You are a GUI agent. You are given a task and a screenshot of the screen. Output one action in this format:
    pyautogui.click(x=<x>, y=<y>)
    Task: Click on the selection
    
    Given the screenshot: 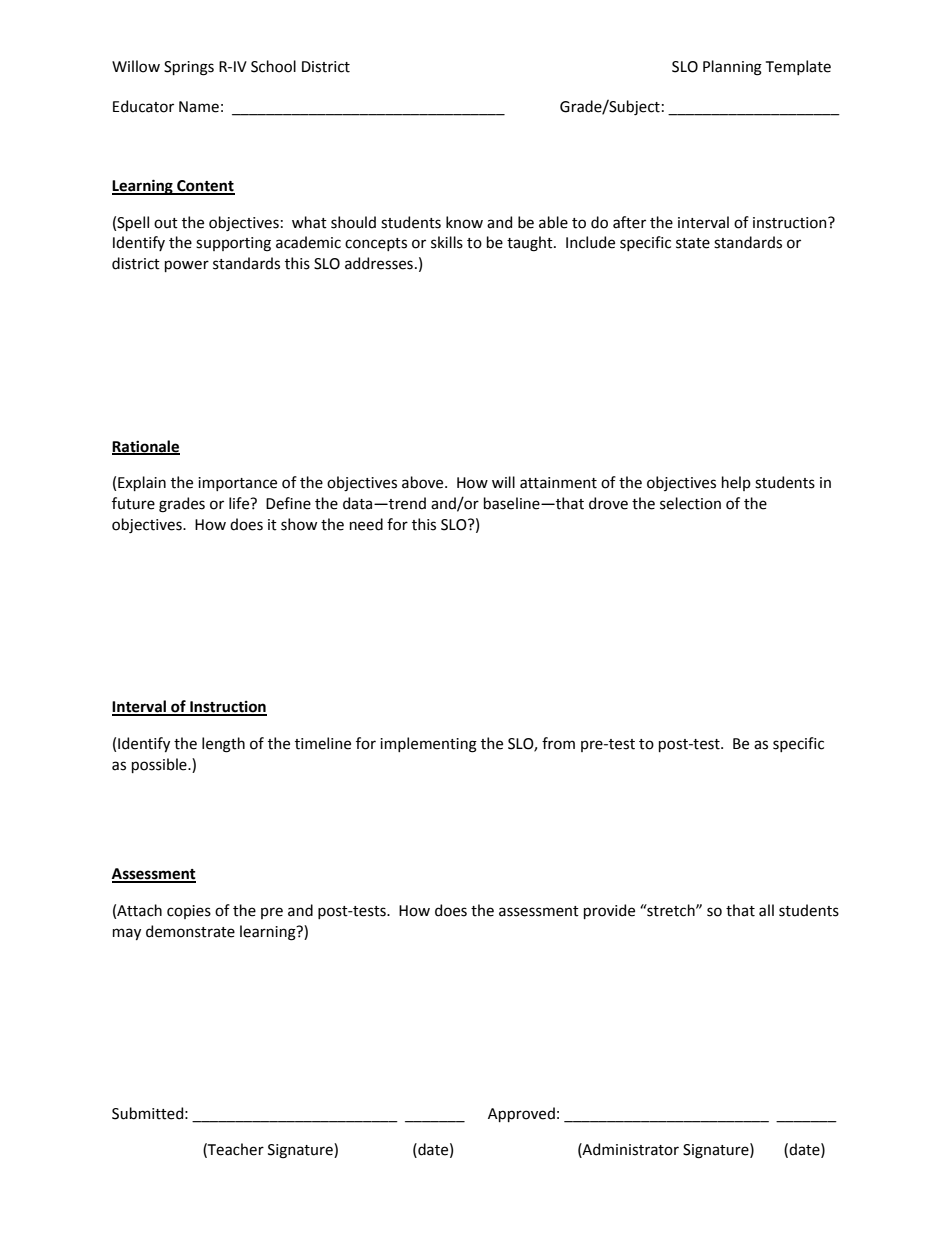 What is the action you would take?
    pyautogui.click(x=690, y=503)
